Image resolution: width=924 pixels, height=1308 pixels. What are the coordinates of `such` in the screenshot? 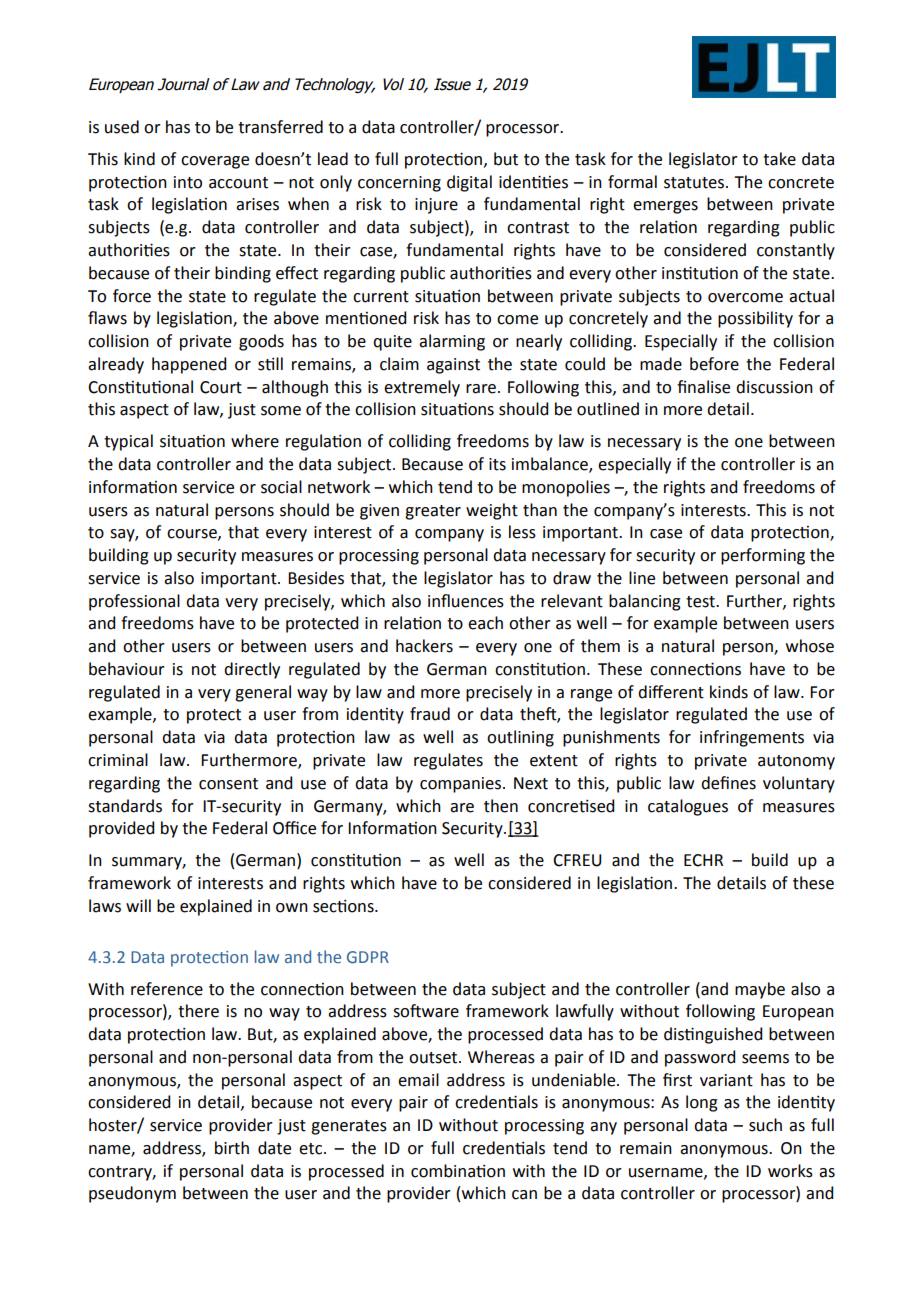 It's located at (765, 1125).
